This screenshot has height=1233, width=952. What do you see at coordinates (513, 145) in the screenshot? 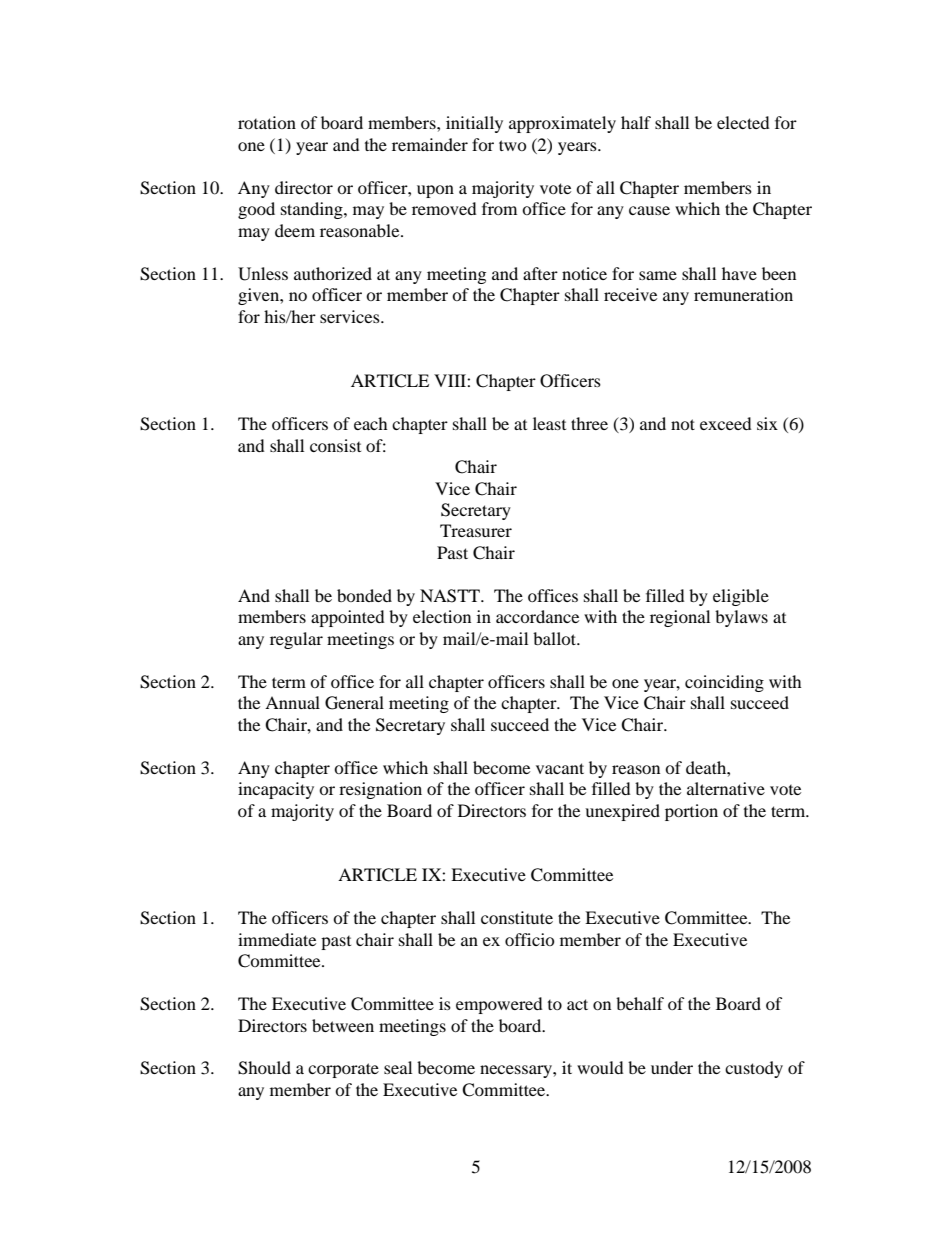
I see `two` at bounding box center [513, 145].
